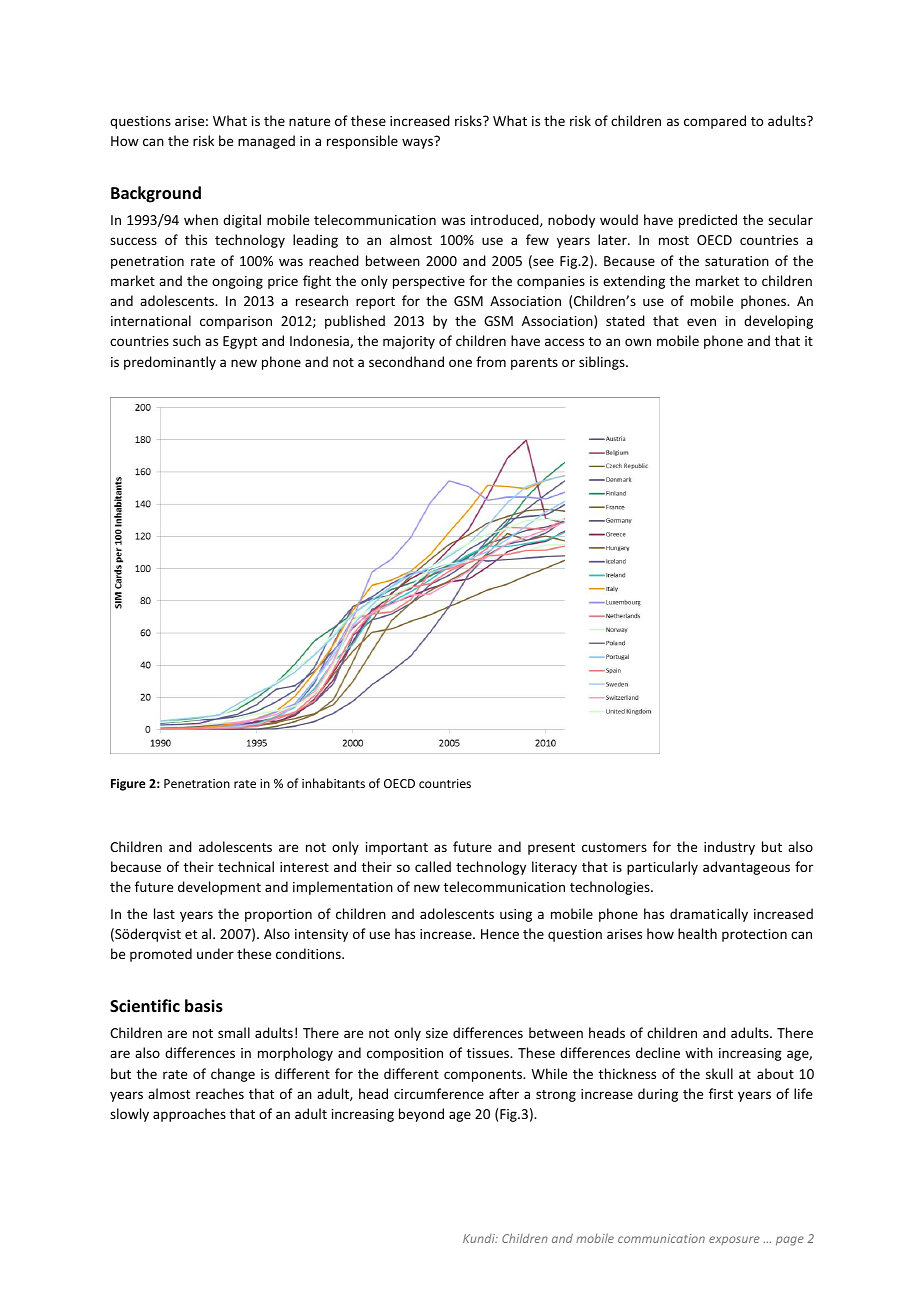  I want to click on inhabitants, so click(333, 783).
